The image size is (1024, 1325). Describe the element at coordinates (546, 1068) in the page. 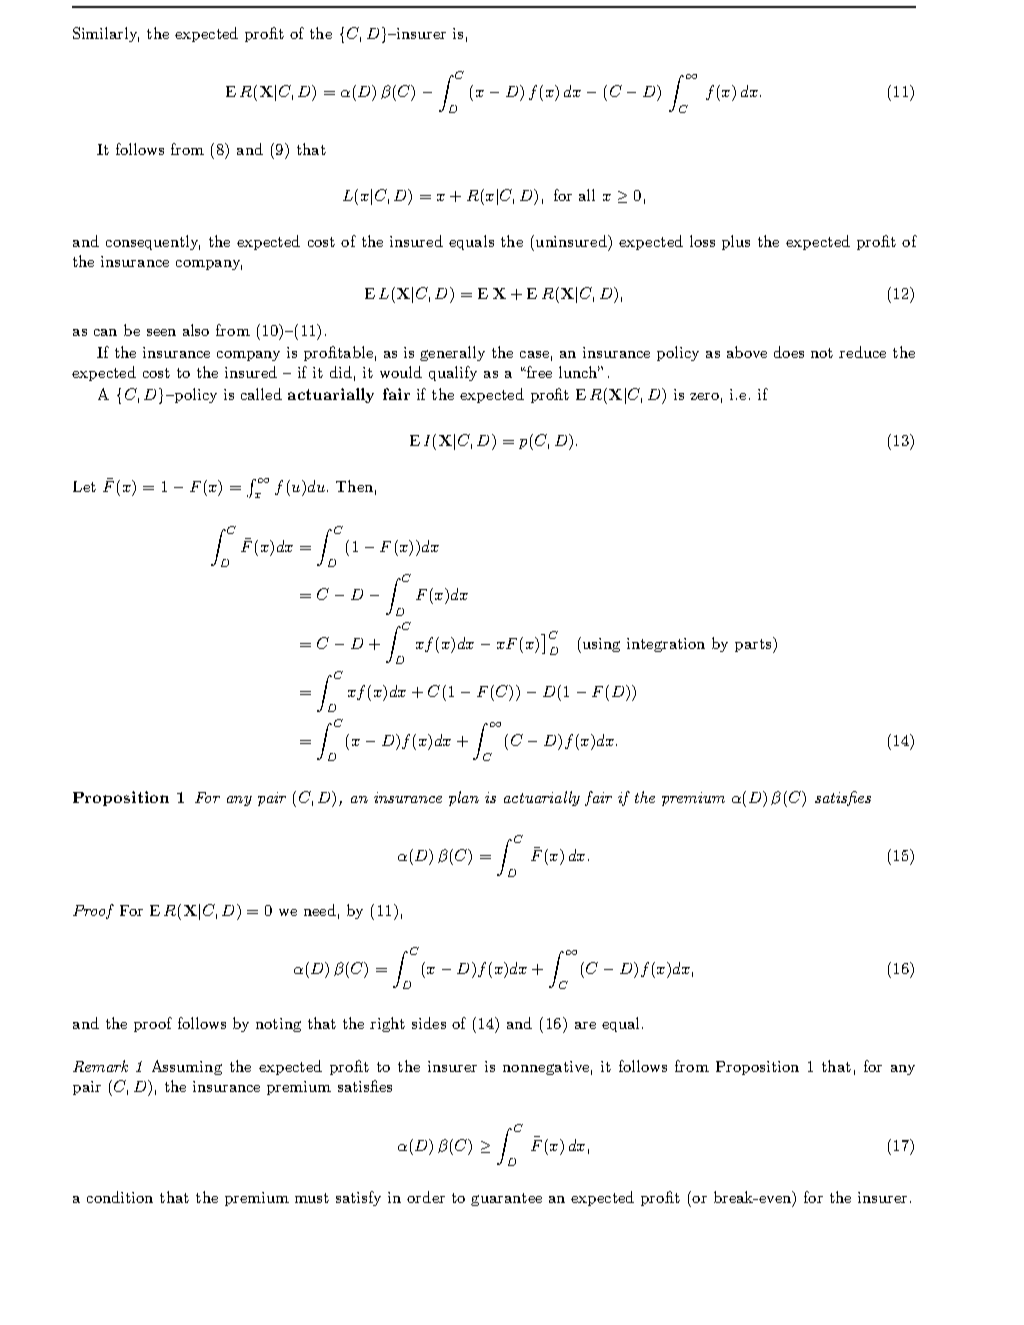

I see `nonnegative` at that location.
